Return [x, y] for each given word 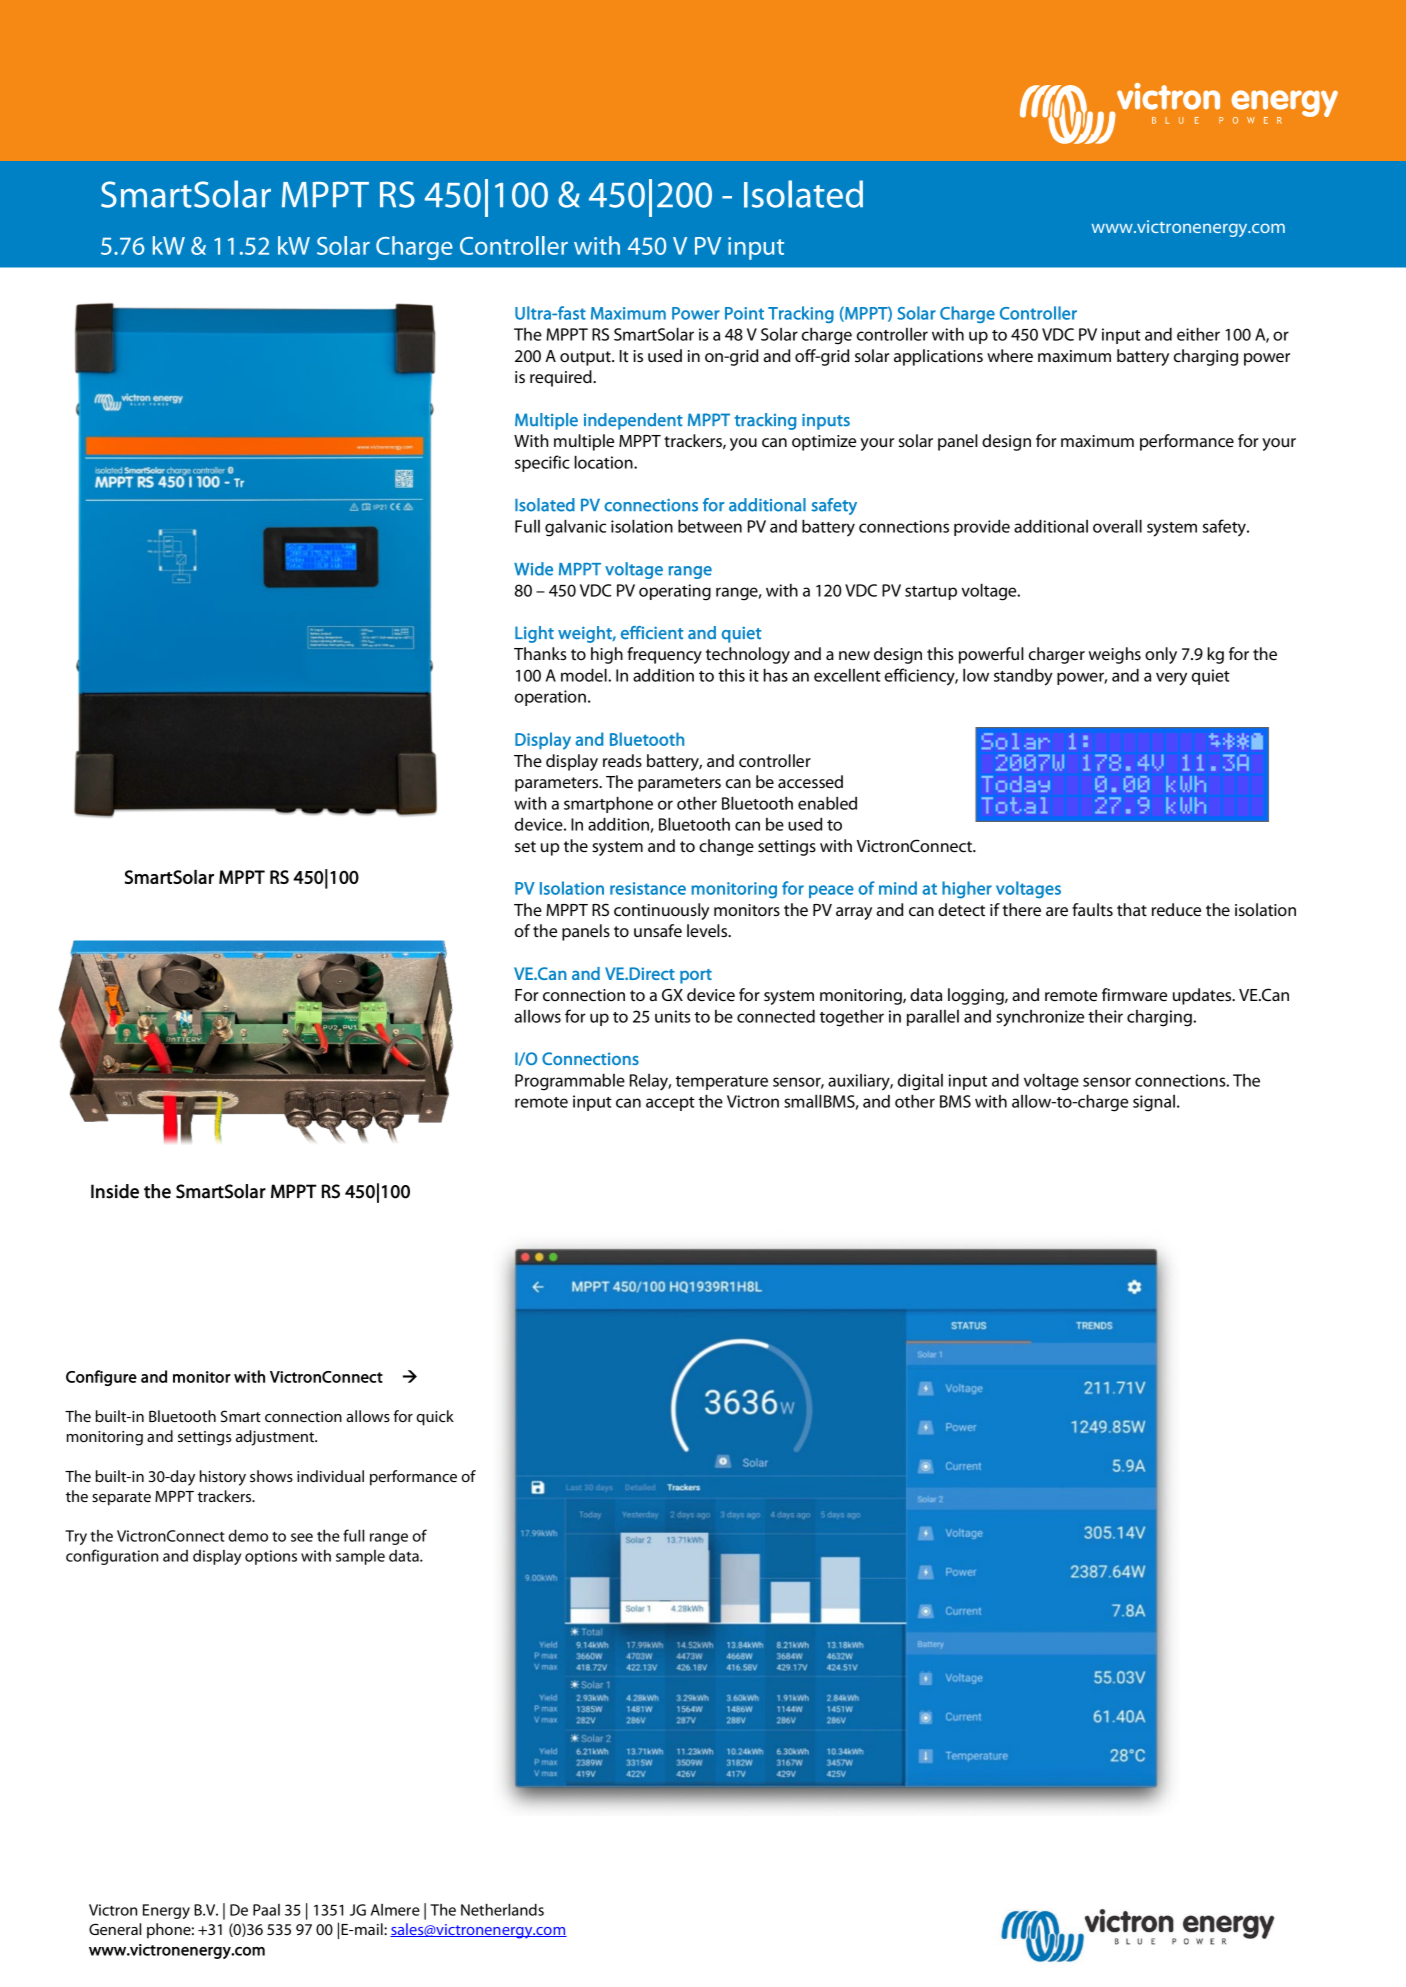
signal [1154, 1103]
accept [670, 1104]
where [1010, 356]
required [562, 378]
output [586, 358]
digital [920, 1082]
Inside [115, 1191]
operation [550, 698]
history [223, 1478]
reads [622, 761]
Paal [266, 1910]
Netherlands [502, 1909]
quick [435, 1418]
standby [1023, 677]
